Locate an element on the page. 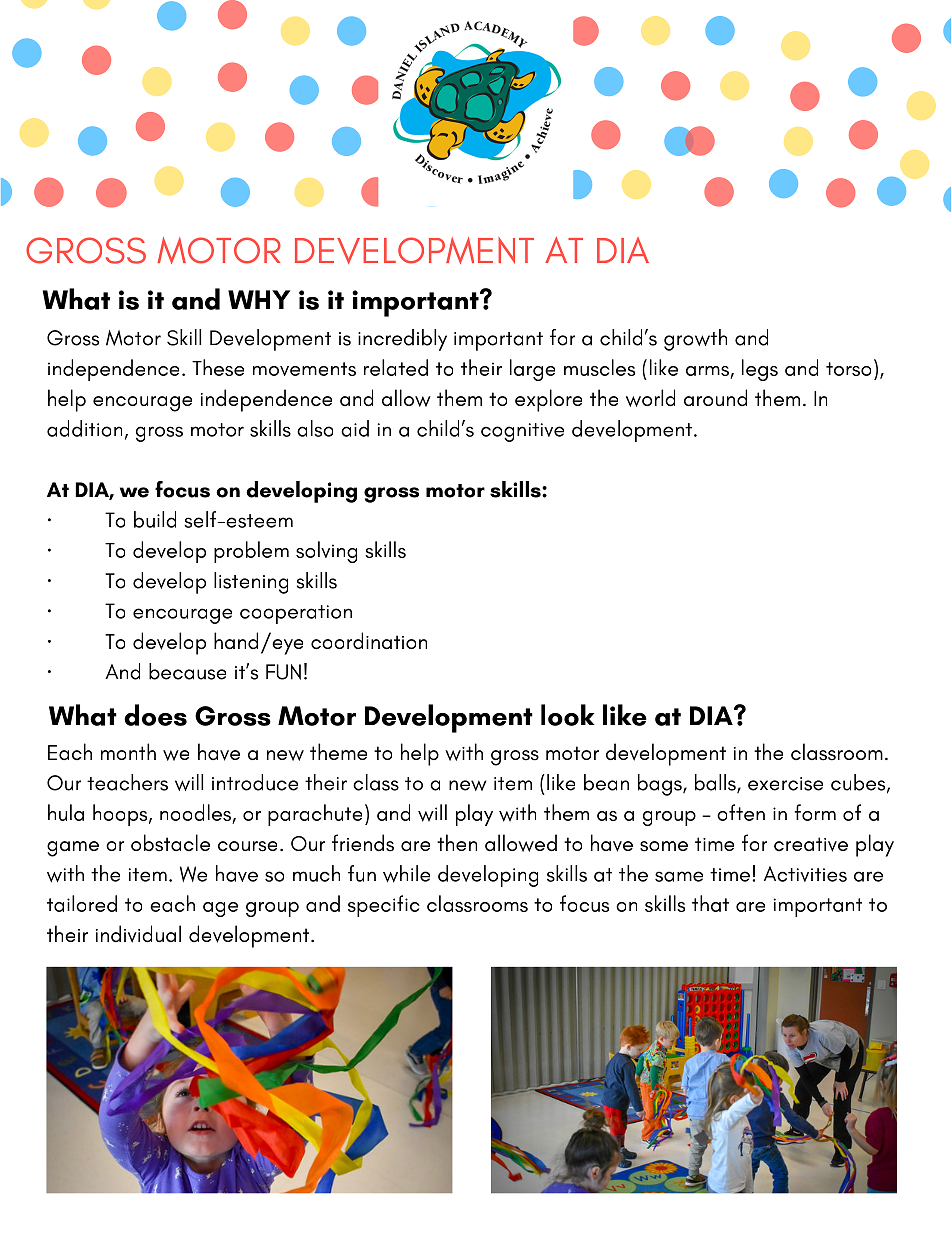 This image has width=952, height=1233. exercise is located at coordinates (785, 784).
